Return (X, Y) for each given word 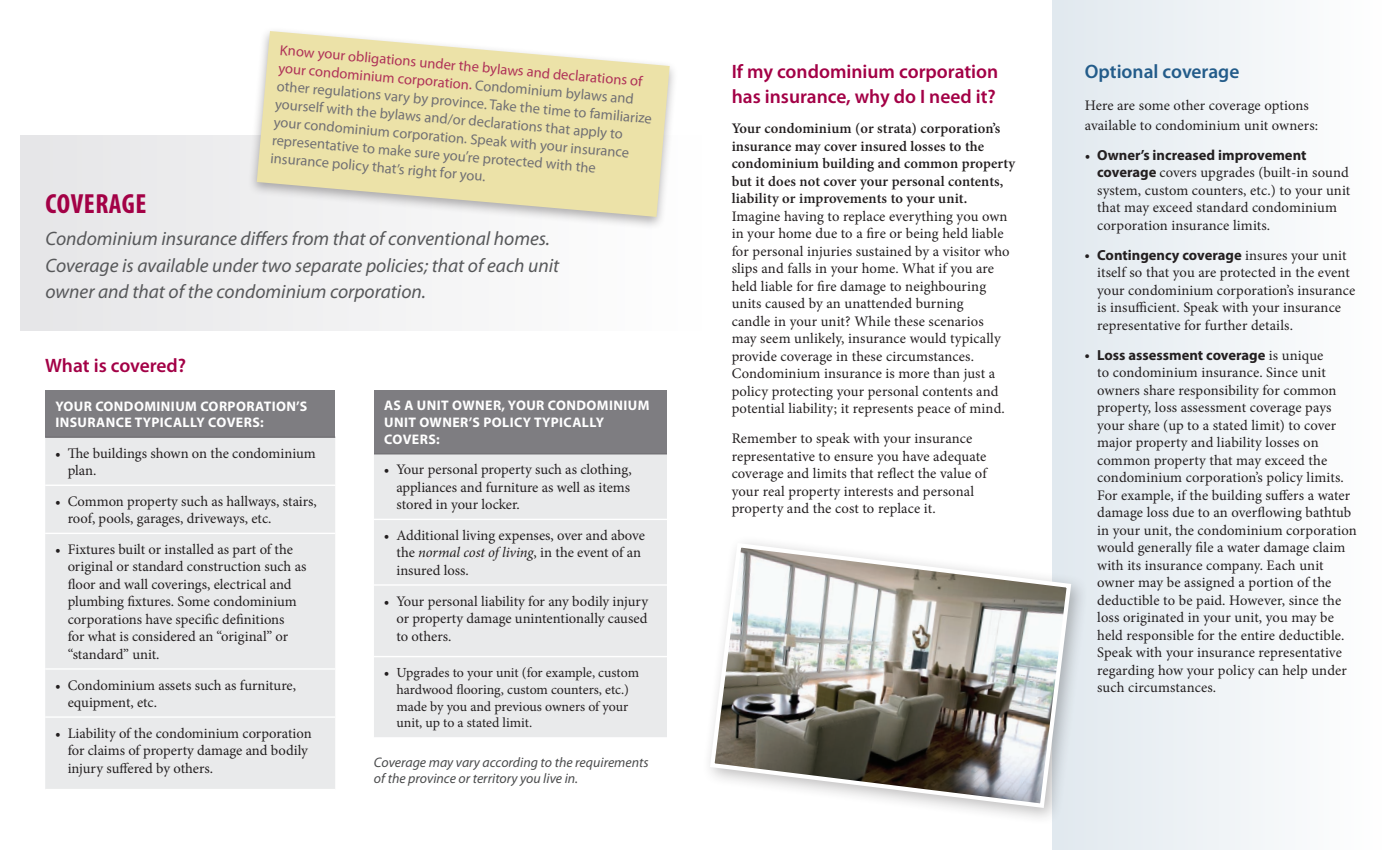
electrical (240, 584)
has (746, 96)
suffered (130, 767)
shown (169, 453)
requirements (611, 764)
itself (1112, 271)
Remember (764, 438)
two (276, 266)
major (1114, 444)
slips (745, 270)
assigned (1209, 584)
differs (264, 238)
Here (1099, 105)
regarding (1125, 672)
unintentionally (560, 620)
